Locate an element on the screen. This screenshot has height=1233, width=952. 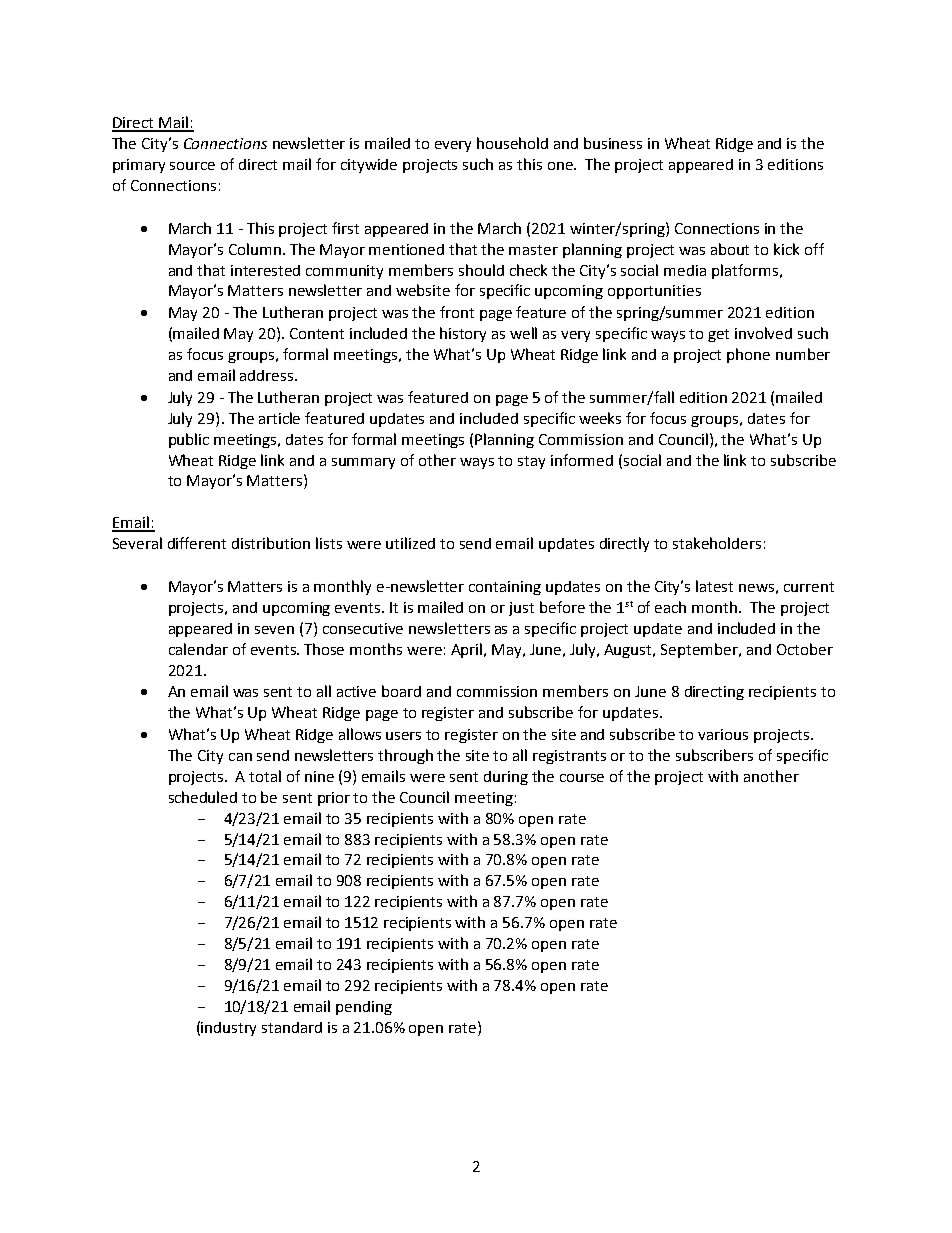
industry is located at coordinates (228, 1029).
